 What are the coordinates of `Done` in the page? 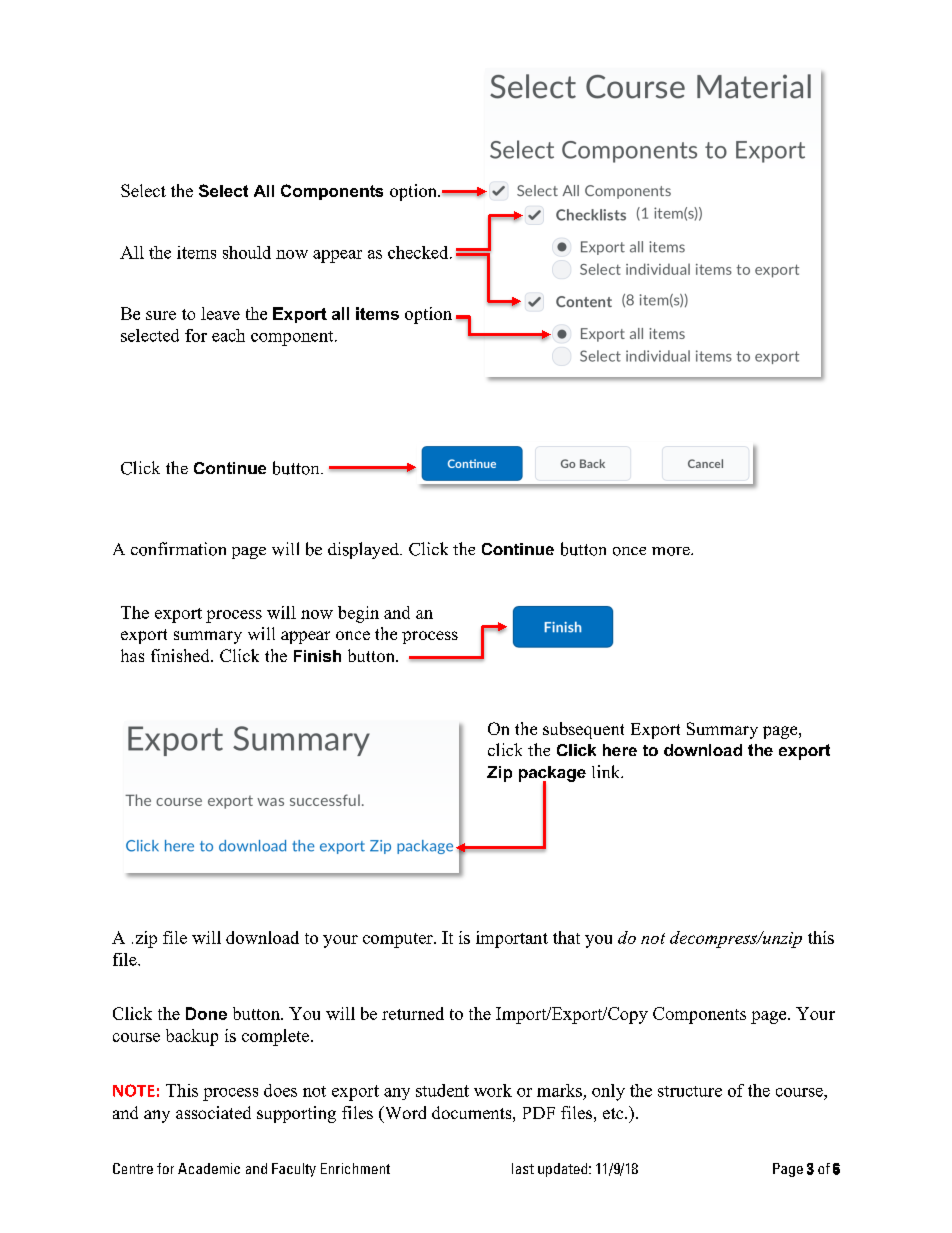 It's located at (206, 1013).
